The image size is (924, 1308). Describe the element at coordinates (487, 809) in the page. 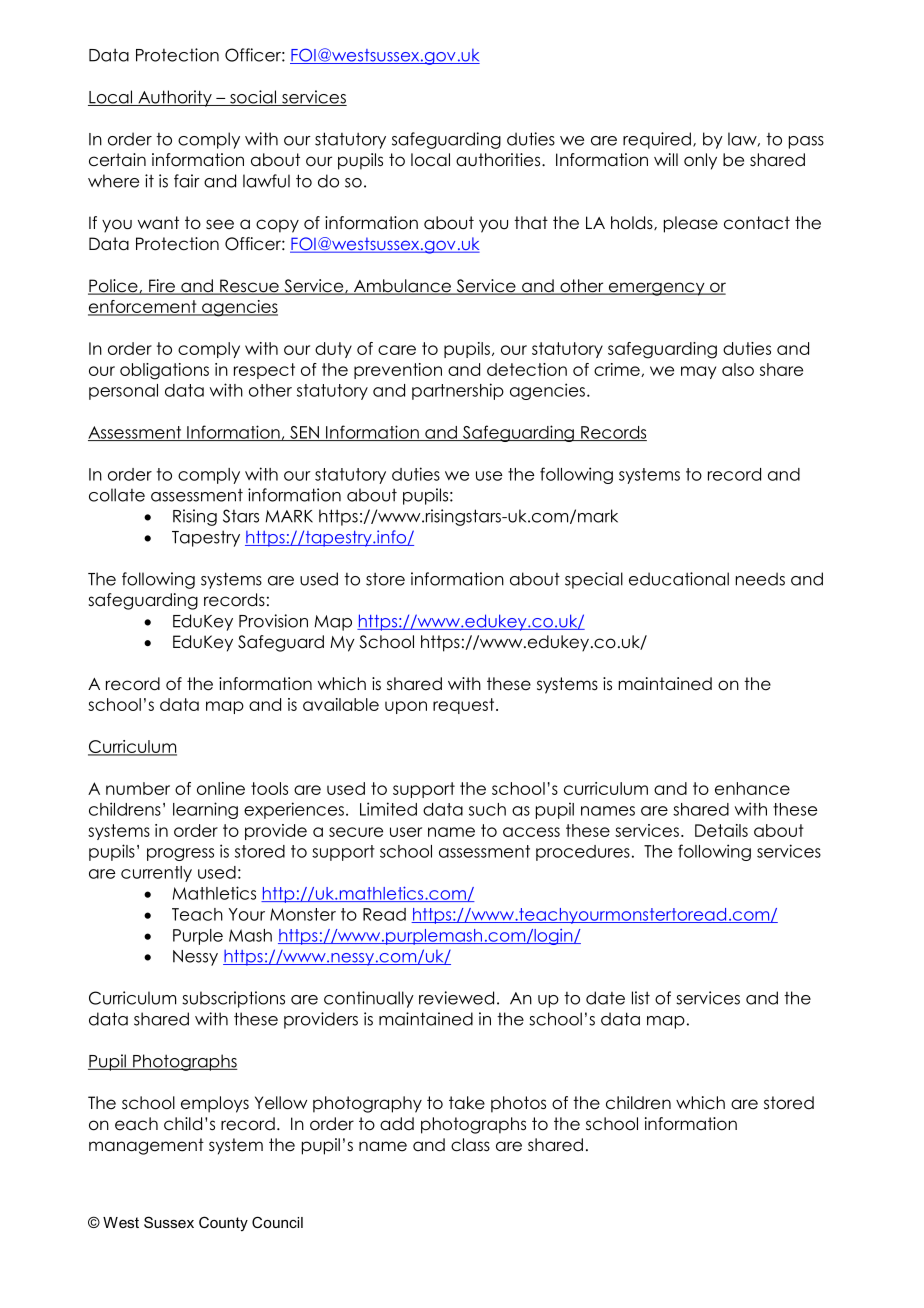

I see `such` at that location.
